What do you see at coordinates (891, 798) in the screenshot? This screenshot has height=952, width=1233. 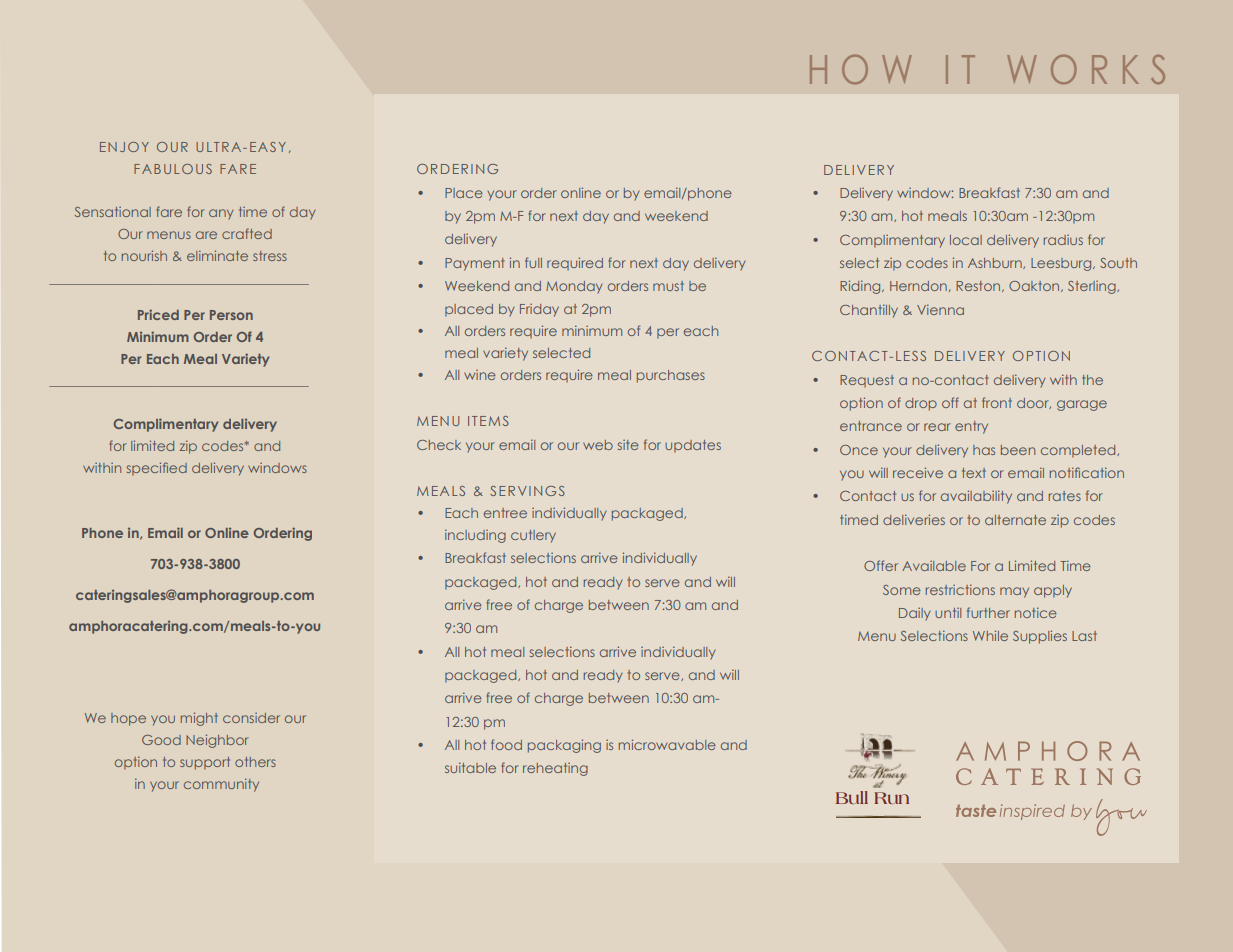 I see `Run` at bounding box center [891, 798].
